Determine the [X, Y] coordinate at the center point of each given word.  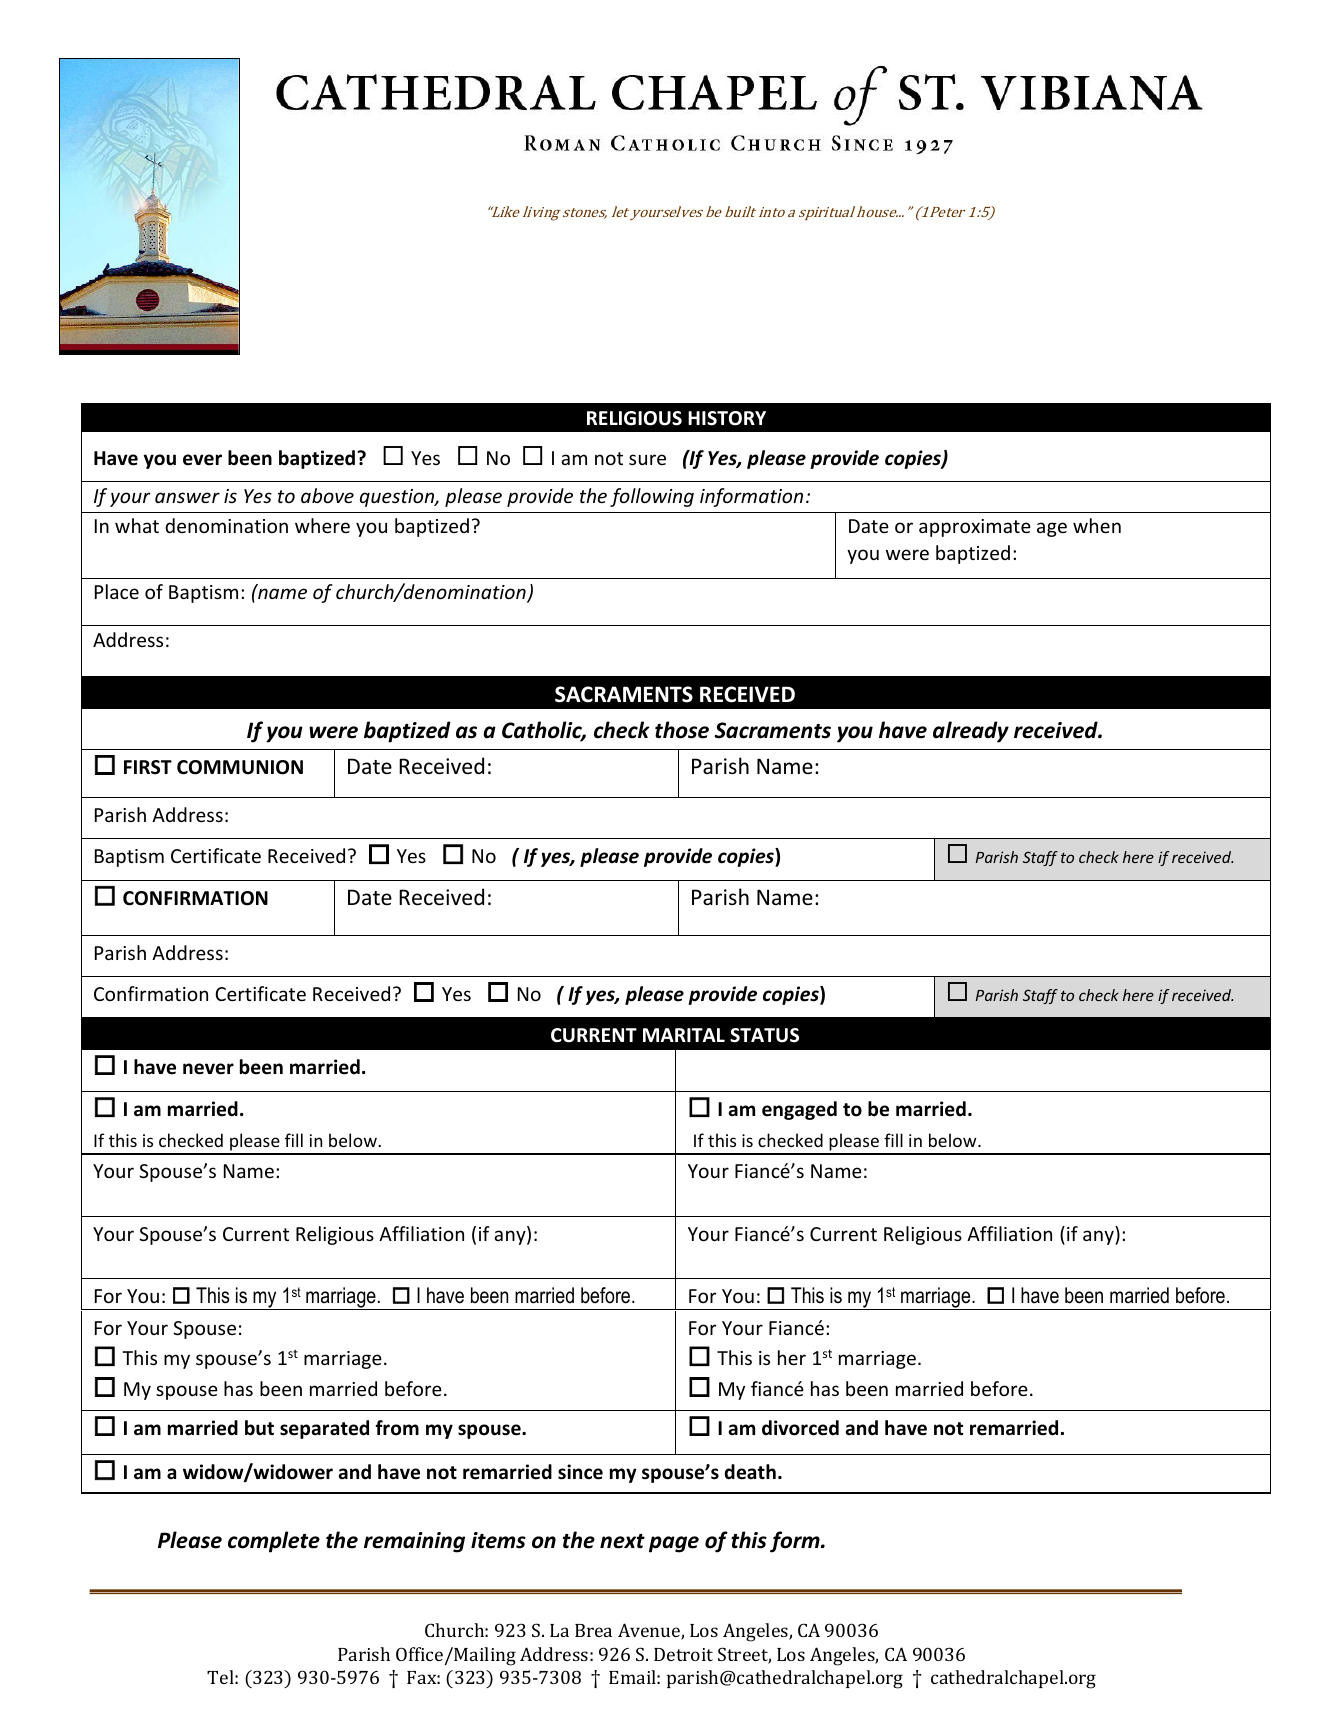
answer [187, 497]
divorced [800, 1428]
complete [274, 1542]
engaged [799, 1110]
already [971, 732]
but [259, 1428]
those [682, 730]
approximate [975, 528]
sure [647, 459]
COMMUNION [240, 767]
